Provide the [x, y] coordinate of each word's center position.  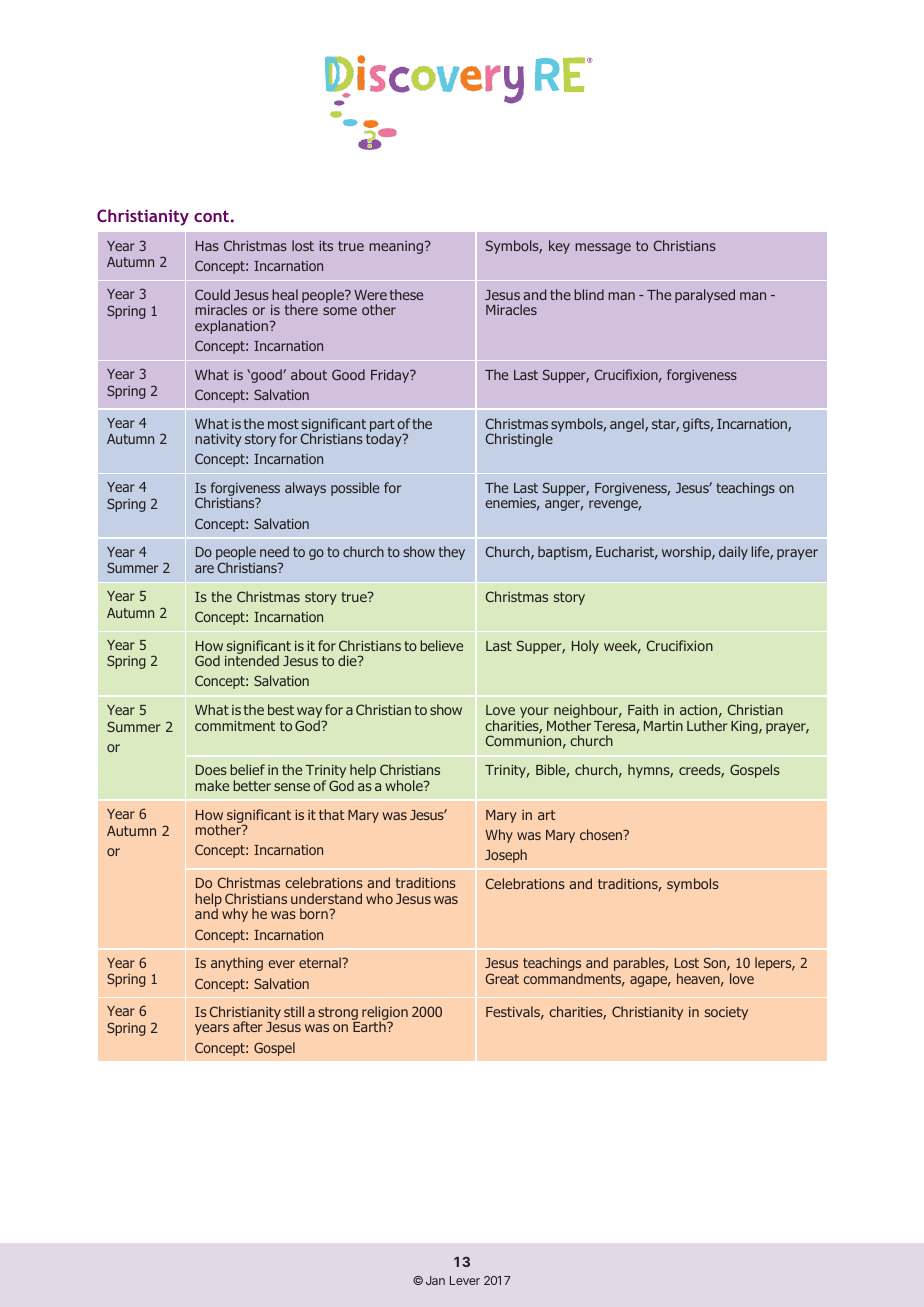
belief [247, 769]
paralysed [705, 296]
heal [285, 294]
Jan [435, 1280]
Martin [663, 726]
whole [405, 785]
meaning [397, 247]
